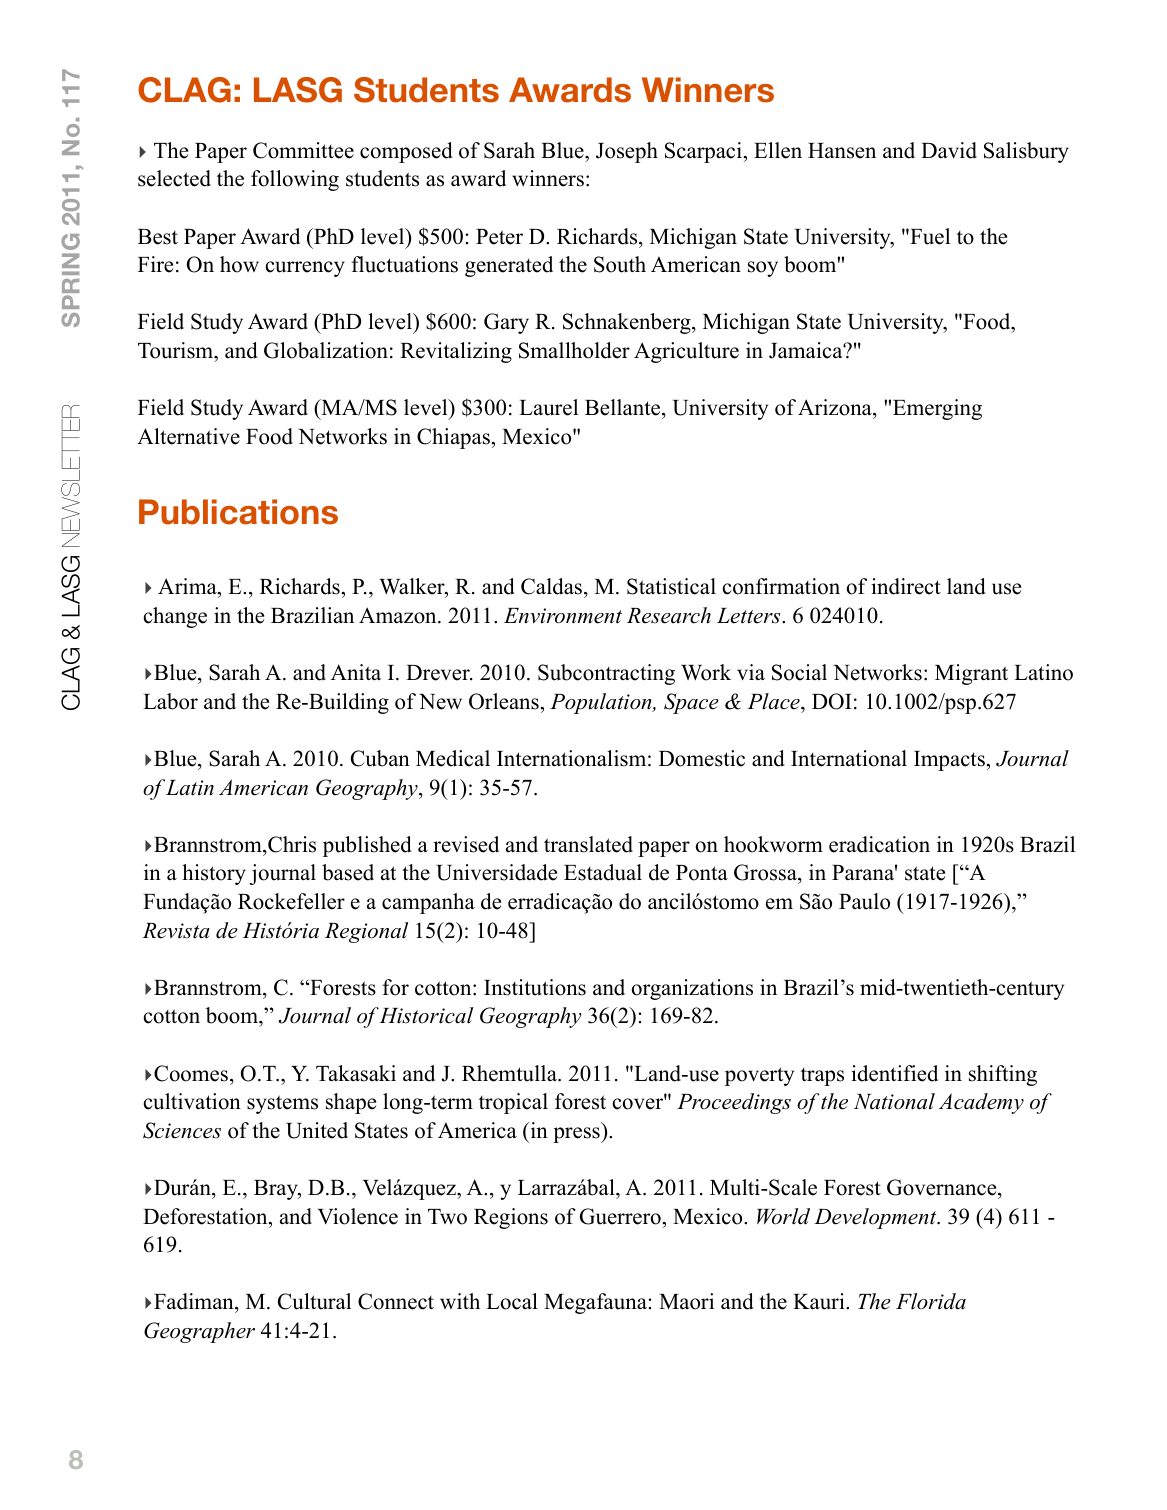 The image size is (1167, 1510). I want to click on Megafauna, so click(596, 1303).
